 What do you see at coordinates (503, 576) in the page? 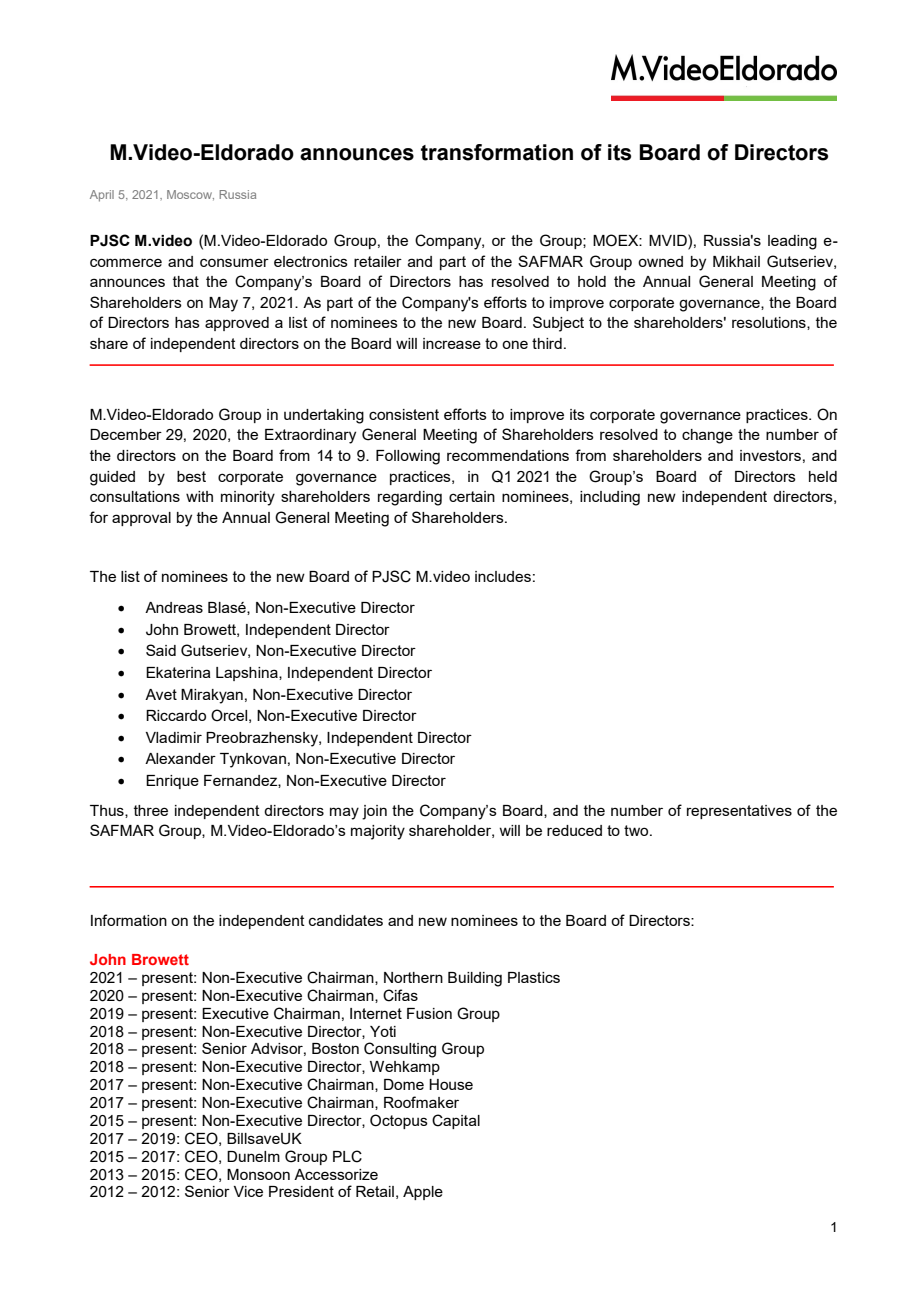
I see `includes` at bounding box center [503, 576].
